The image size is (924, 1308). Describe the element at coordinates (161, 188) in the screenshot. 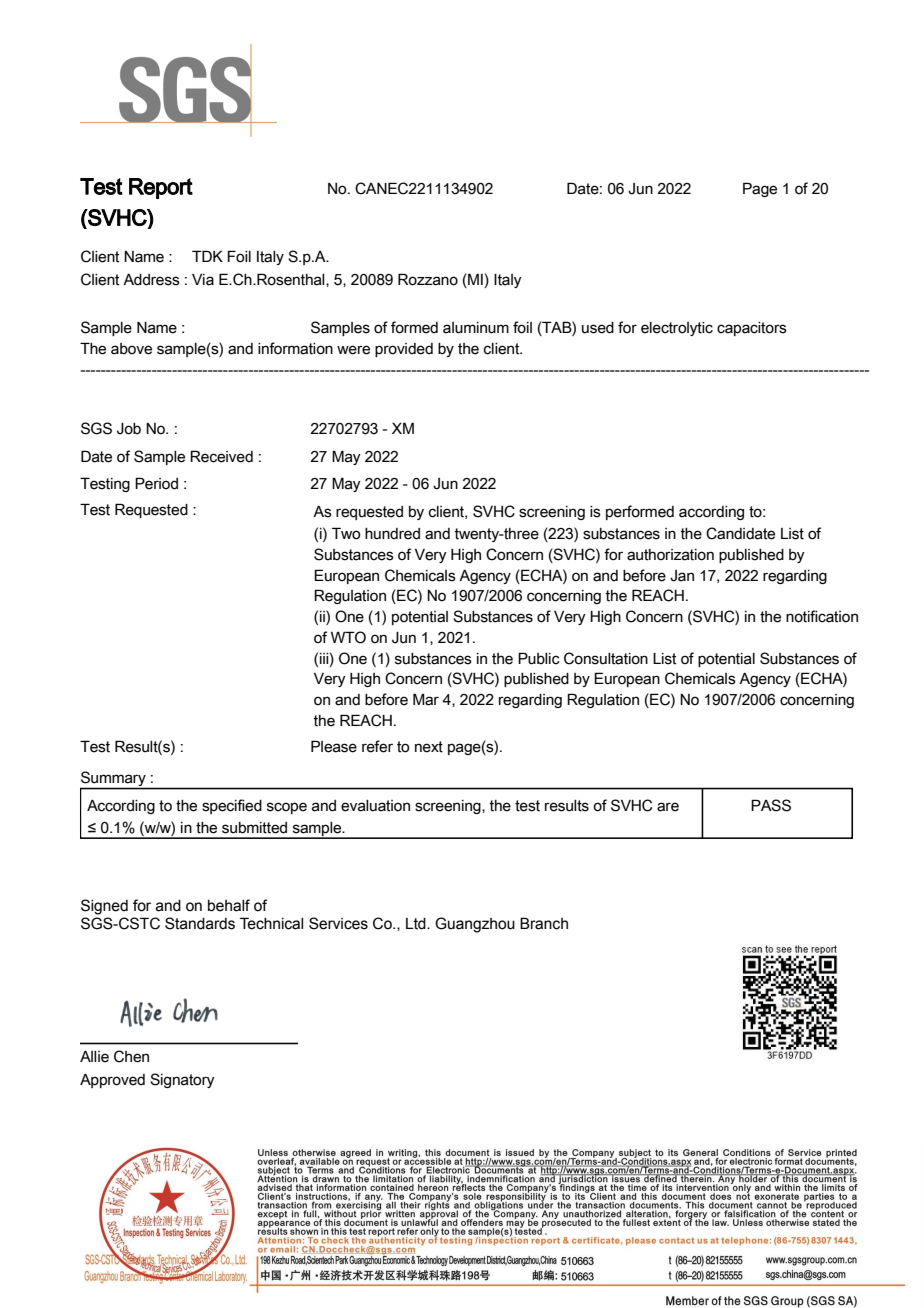

I see `Report` at that location.
